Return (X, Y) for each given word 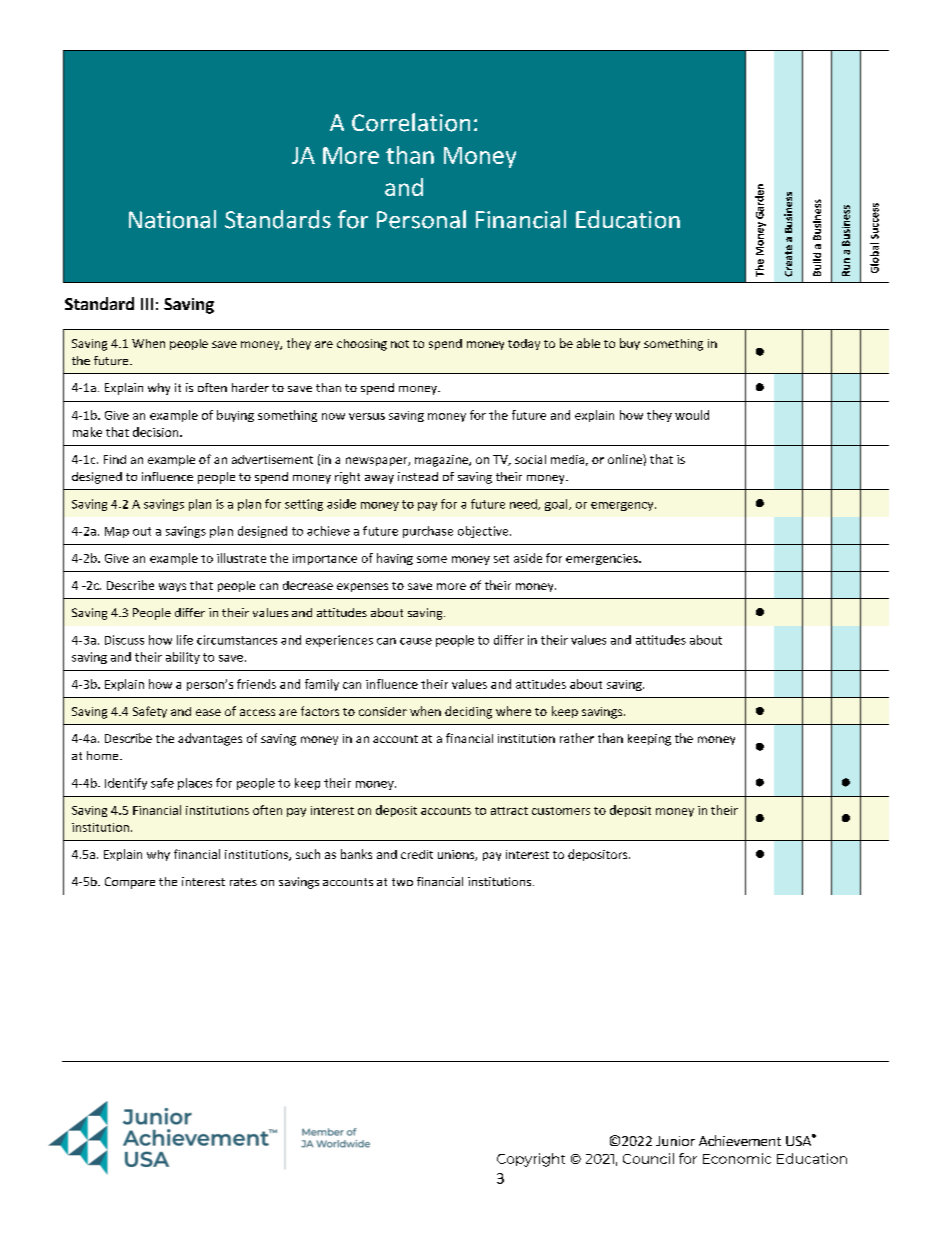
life (185, 640)
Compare (130, 883)
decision (157, 432)
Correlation (411, 122)
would (692, 415)
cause (416, 641)
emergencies (603, 559)
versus (367, 416)
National (172, 219)
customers (561, 811)
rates (243, 882)
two (402, 882)
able (588, 343)
